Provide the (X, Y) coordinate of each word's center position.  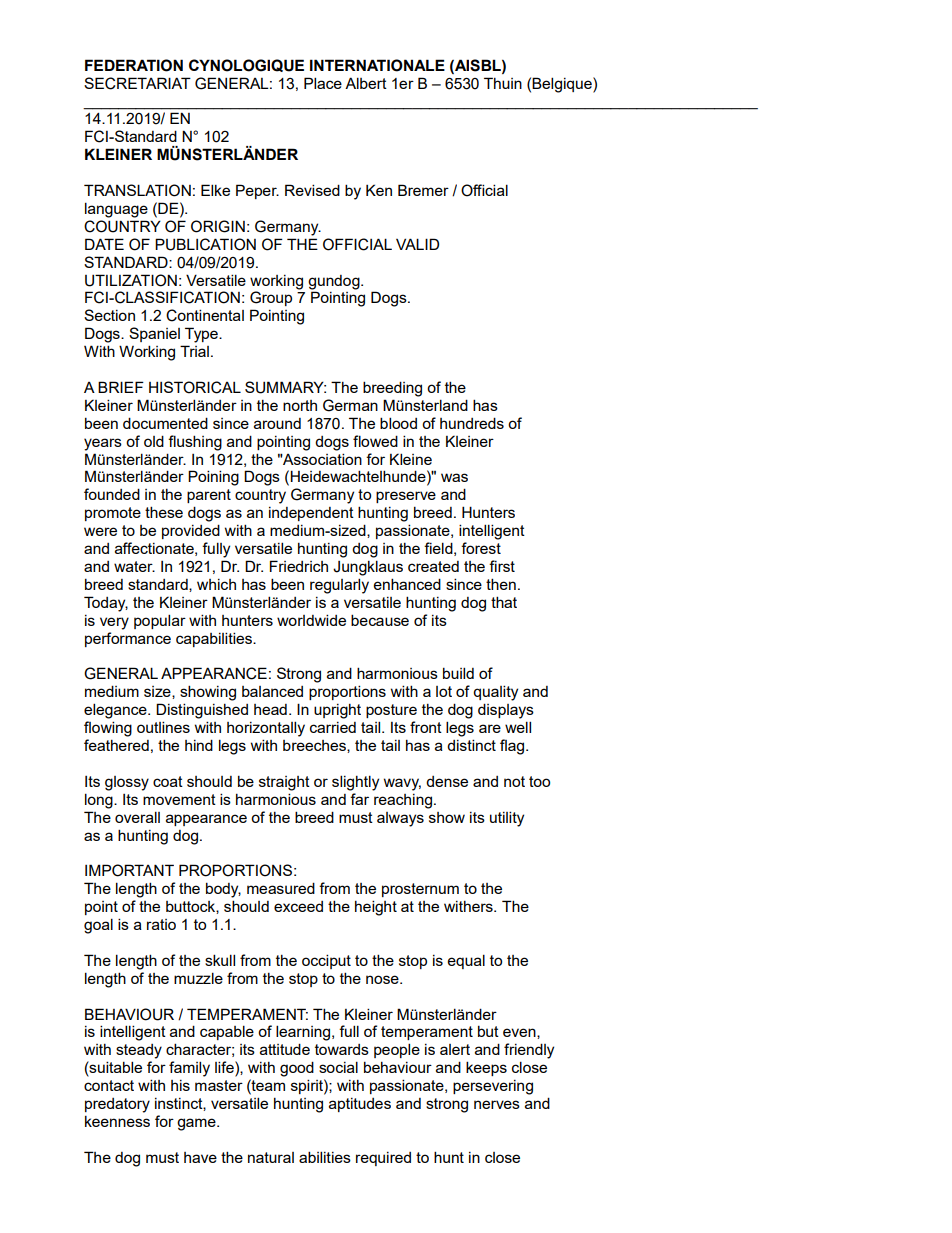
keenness (117, 1121)
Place (323, 83)
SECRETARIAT (137, 83)
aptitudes (360, 1105)
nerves (497, 1104)
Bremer (423, 190)
